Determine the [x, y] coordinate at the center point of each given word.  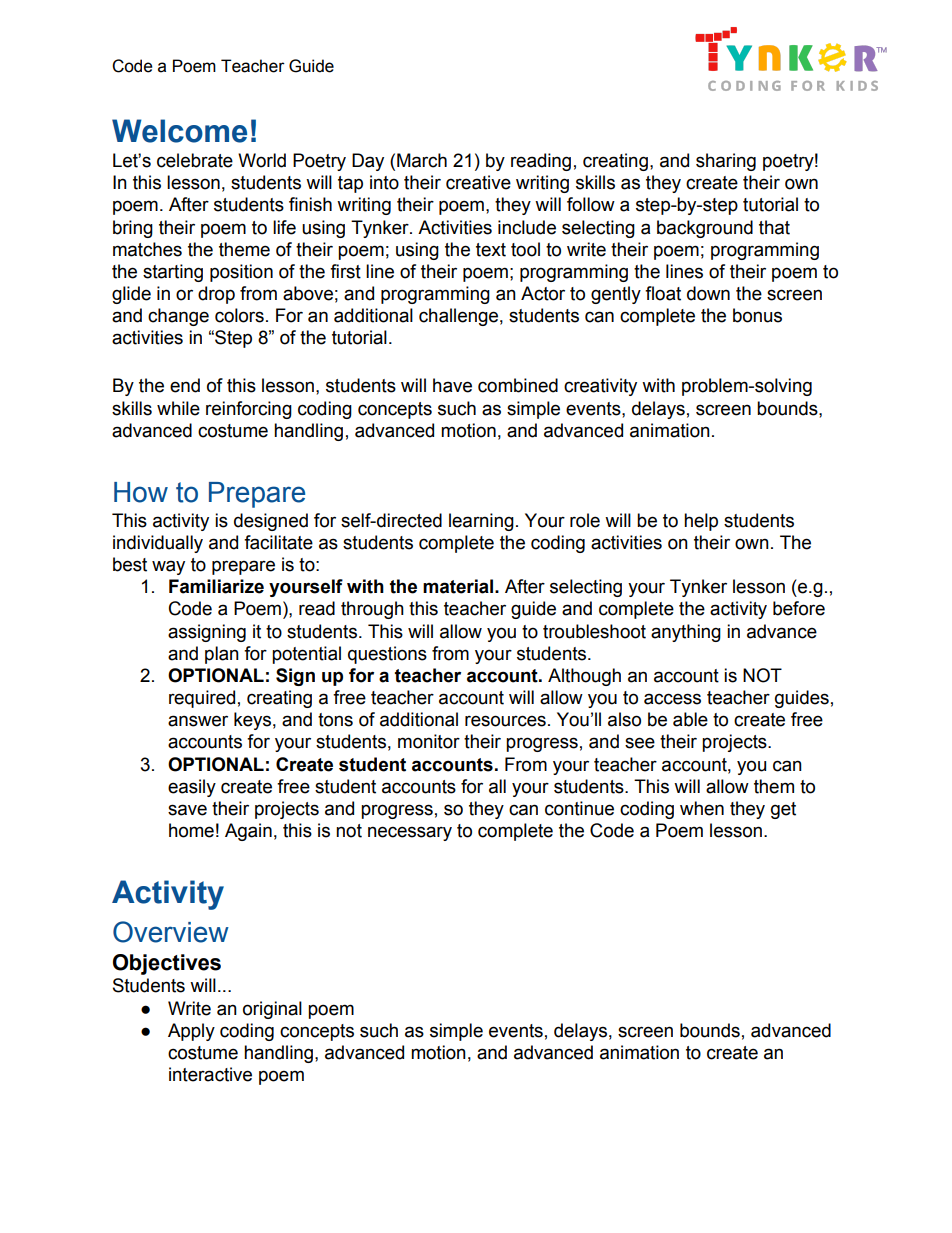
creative [478, 182]
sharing [726, 162]
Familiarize [216, 586]
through [372, 610]
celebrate [195, 160]
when [702, 808]
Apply [191, 1032]
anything [686, 633]
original [272, 1010]
